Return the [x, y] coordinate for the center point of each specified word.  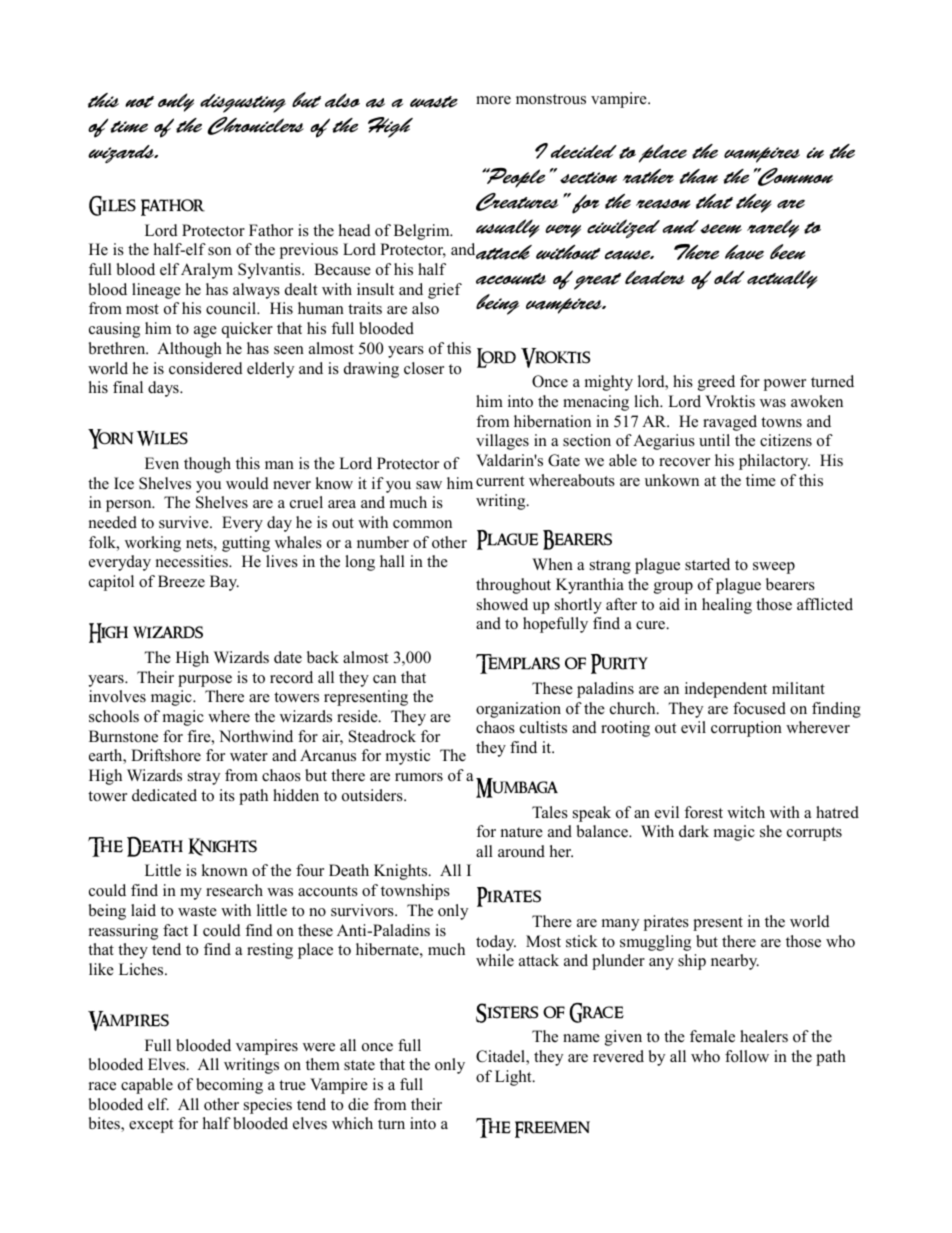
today [496, 943]
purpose [205, 681]
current [500, 481]
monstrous [551, 99]
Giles [112, 206]
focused [759, 708]
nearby [735, 962]
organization [518, 710]
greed [716, 383]
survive [185, 522]
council [232, 308]
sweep [774, 568]
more [493, 100]
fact [175, 930]
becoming [229, 1086]
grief [445, 291]
